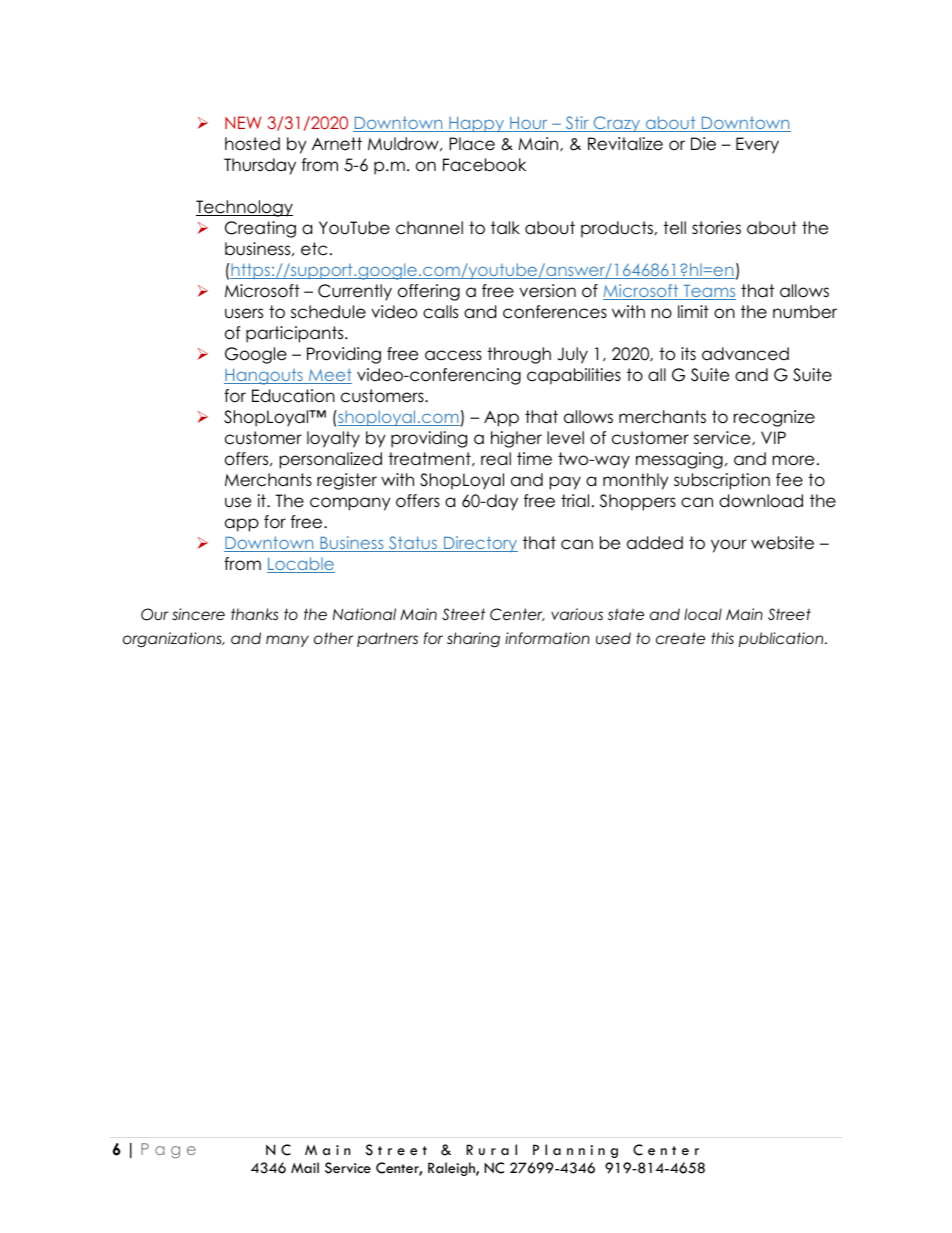 The image size is (952, 1233). Describe the element at coordinates (722, 638) in the page. I see `this` at that location.
